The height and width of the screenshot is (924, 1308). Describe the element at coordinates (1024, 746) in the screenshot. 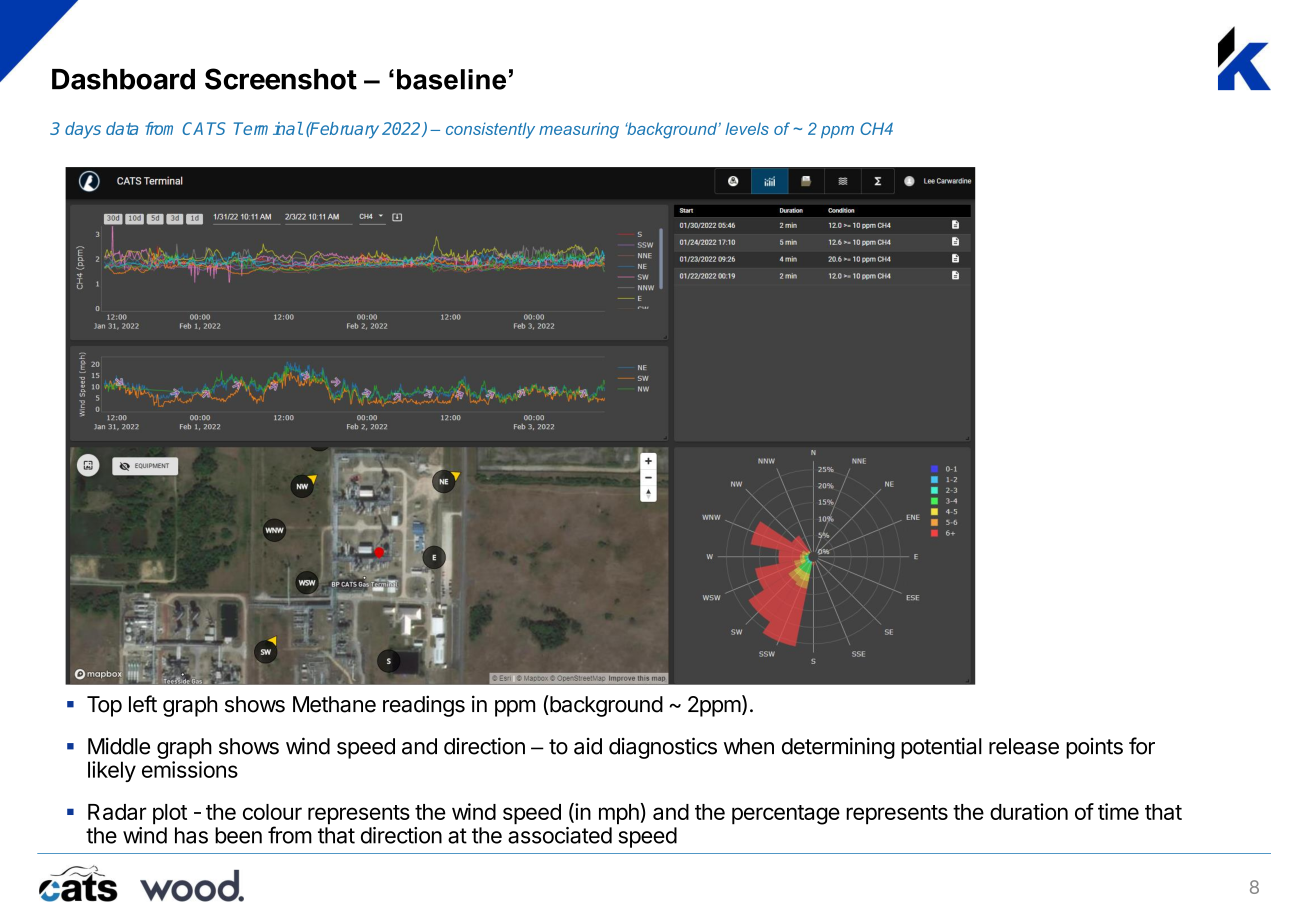

I see `release` at that location.
